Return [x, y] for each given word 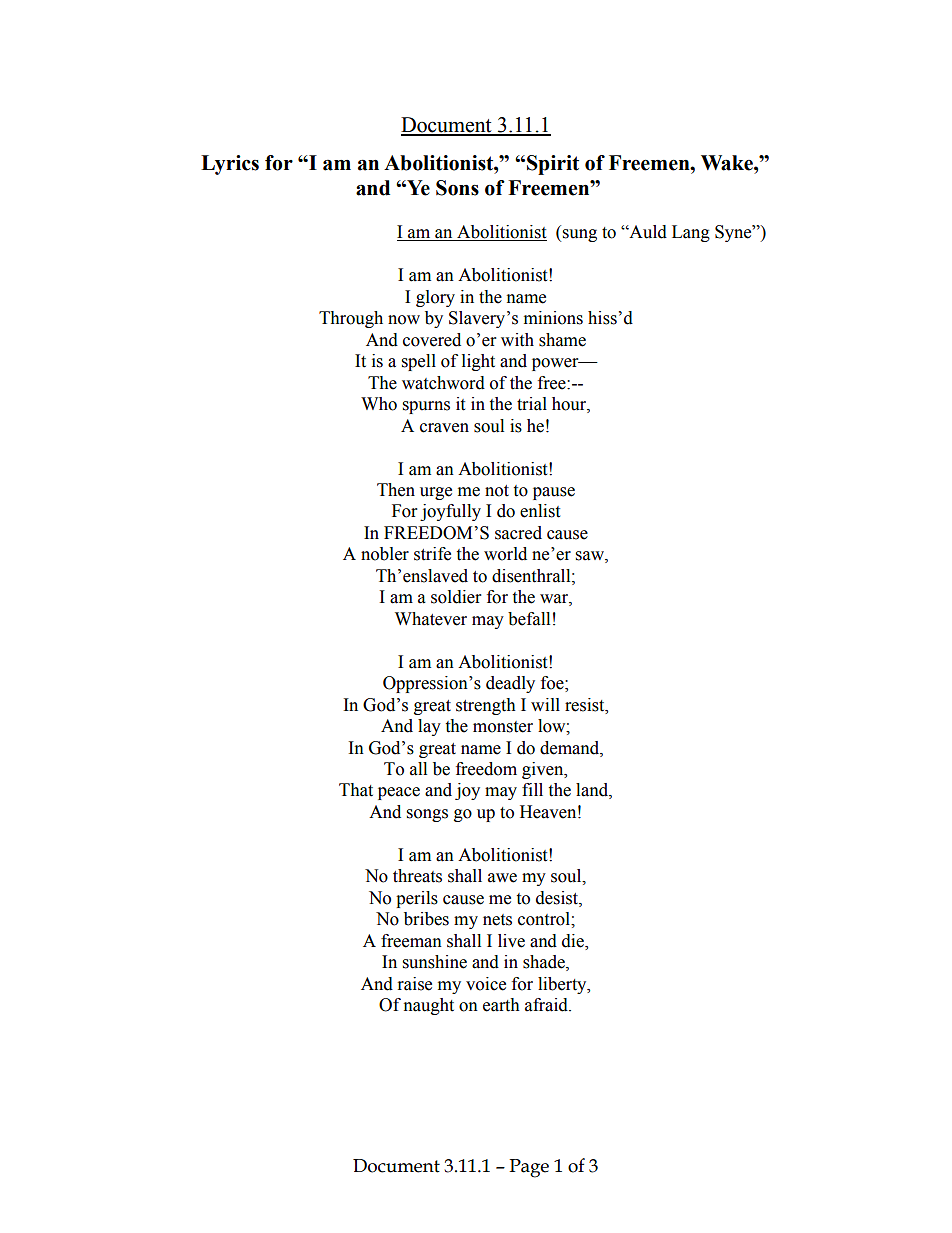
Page [529, 1168]
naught [429, 1006]
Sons [457, 188]
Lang [691, 233]
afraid [547, 1005]
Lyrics [230, 165]
